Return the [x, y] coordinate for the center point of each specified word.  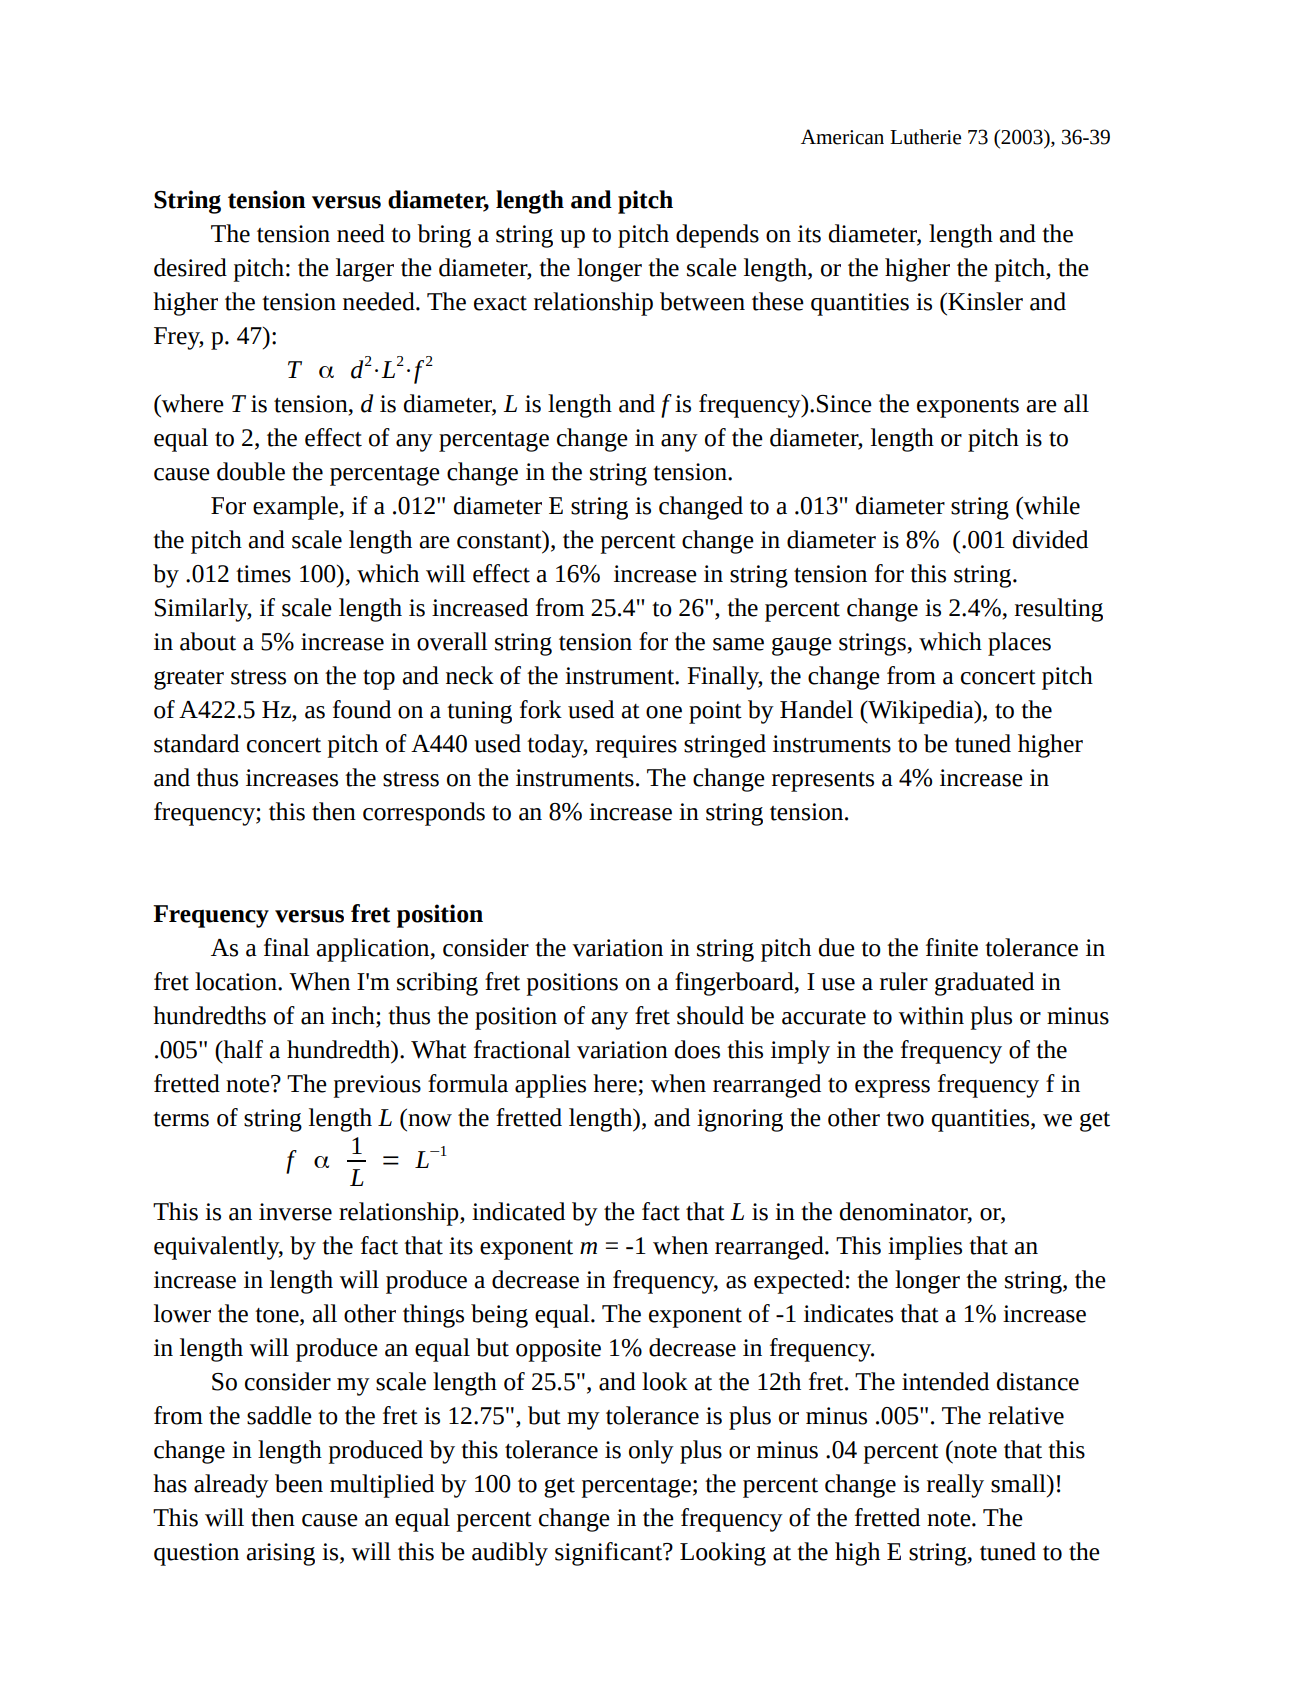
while [1050, 505]
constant [500, 540]
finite [952, 947]
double [251, 471]
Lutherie [925, 137]
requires [636, 746]
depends [717, 236]
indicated [518, 1211]
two [905, 1119]
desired [190, 267]
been [299, 1483]
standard [196, 743]
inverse [295, 1212]
